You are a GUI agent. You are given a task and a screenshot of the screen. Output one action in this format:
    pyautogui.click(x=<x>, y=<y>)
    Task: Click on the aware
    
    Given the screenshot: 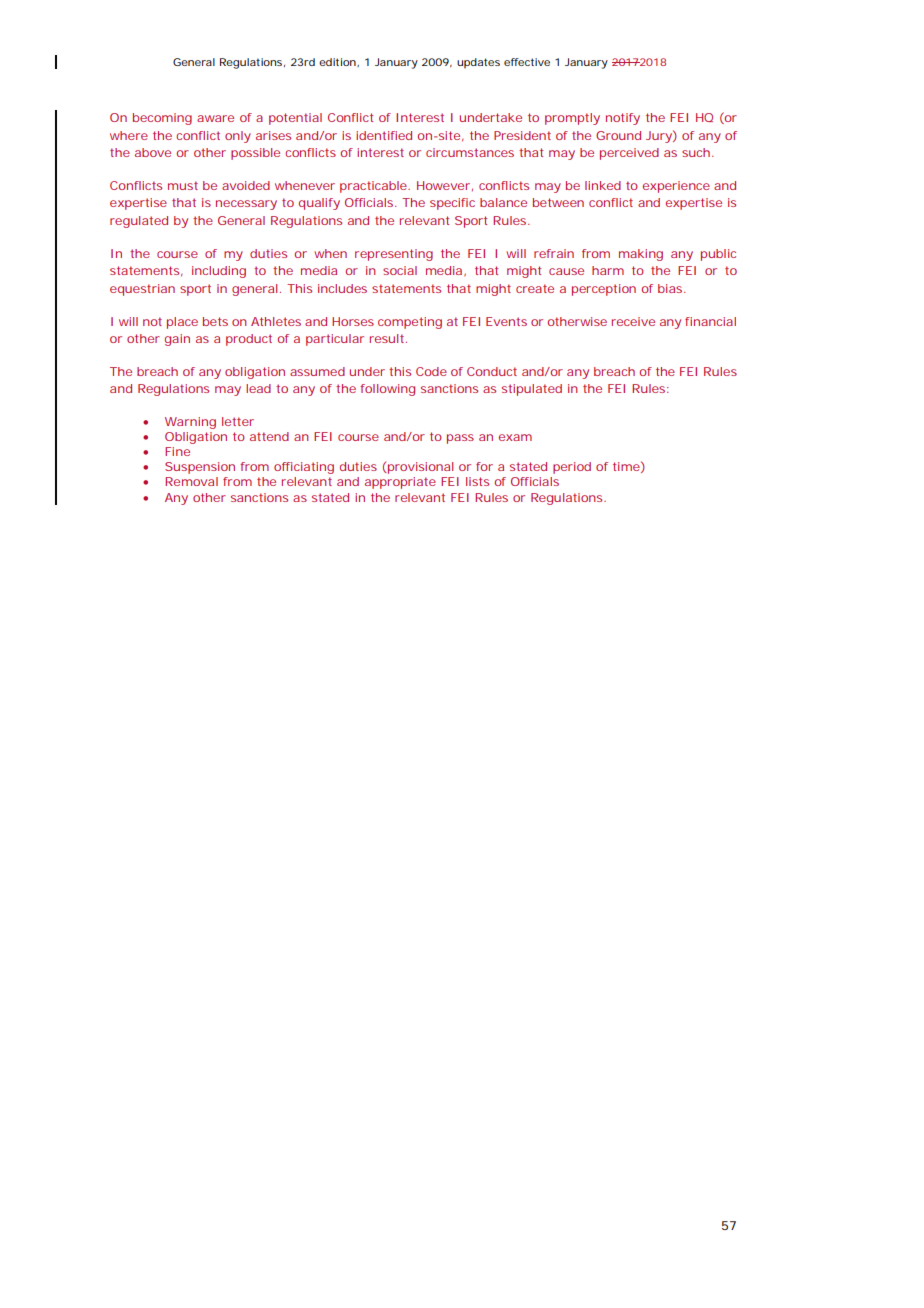 What is the action you would take?
    pyautogui.click(x=215, y=118)
